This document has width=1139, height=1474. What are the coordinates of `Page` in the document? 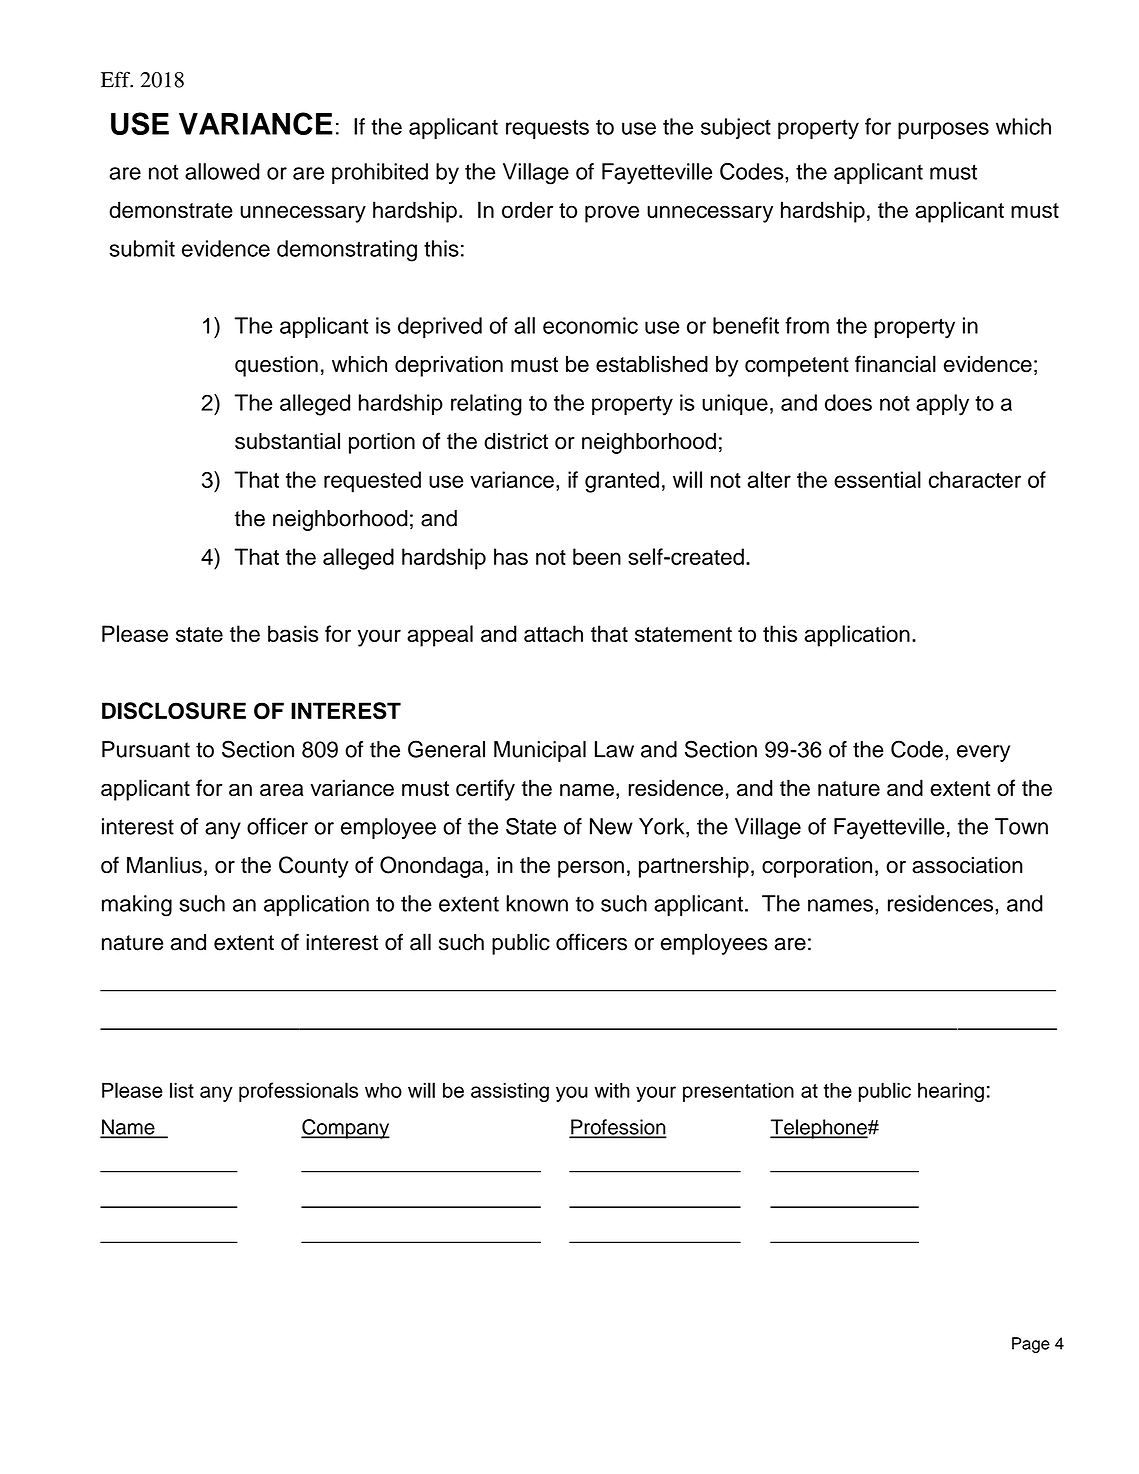 It's located at (1031, 1345).
